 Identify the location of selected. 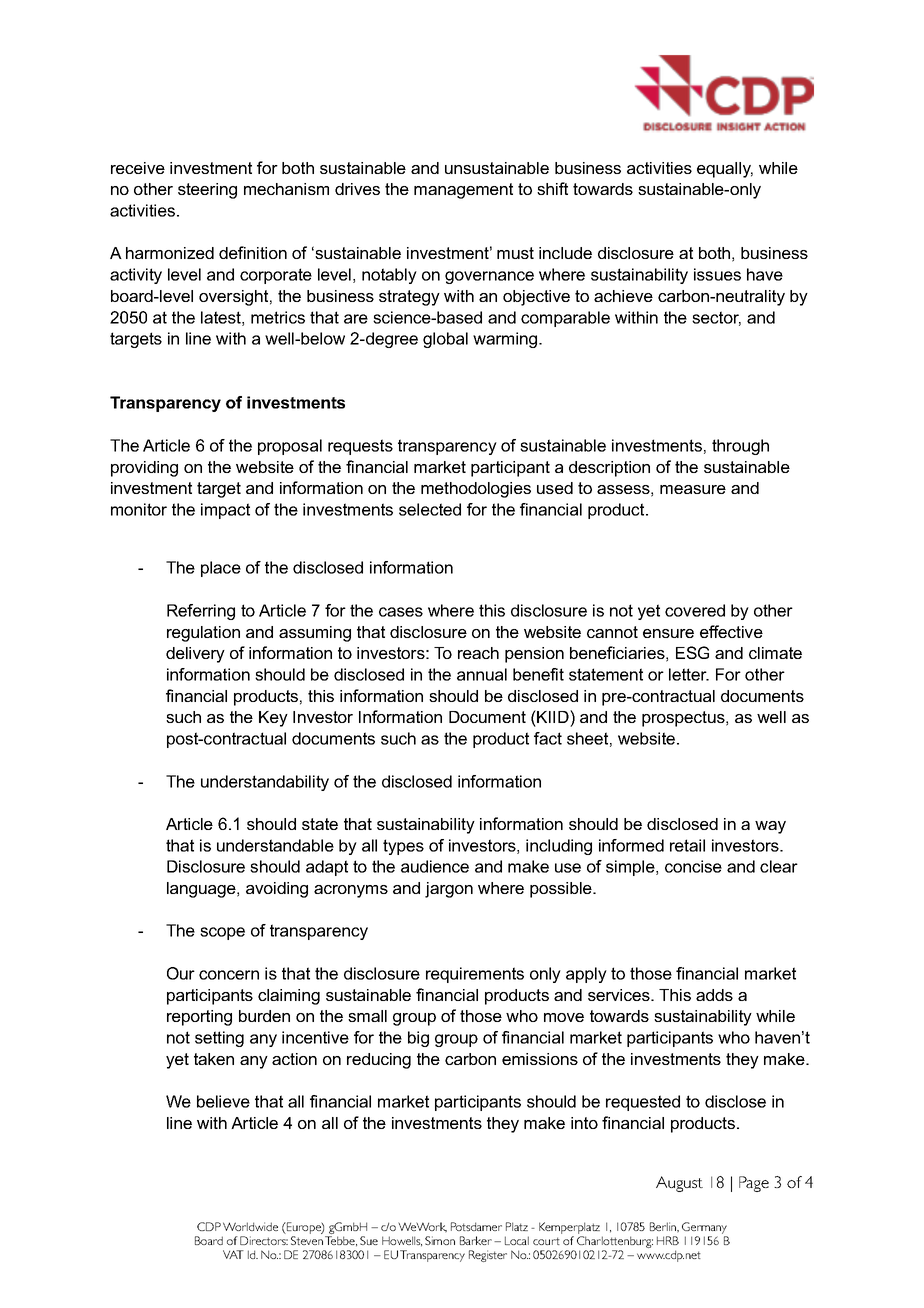
(430, 509).
